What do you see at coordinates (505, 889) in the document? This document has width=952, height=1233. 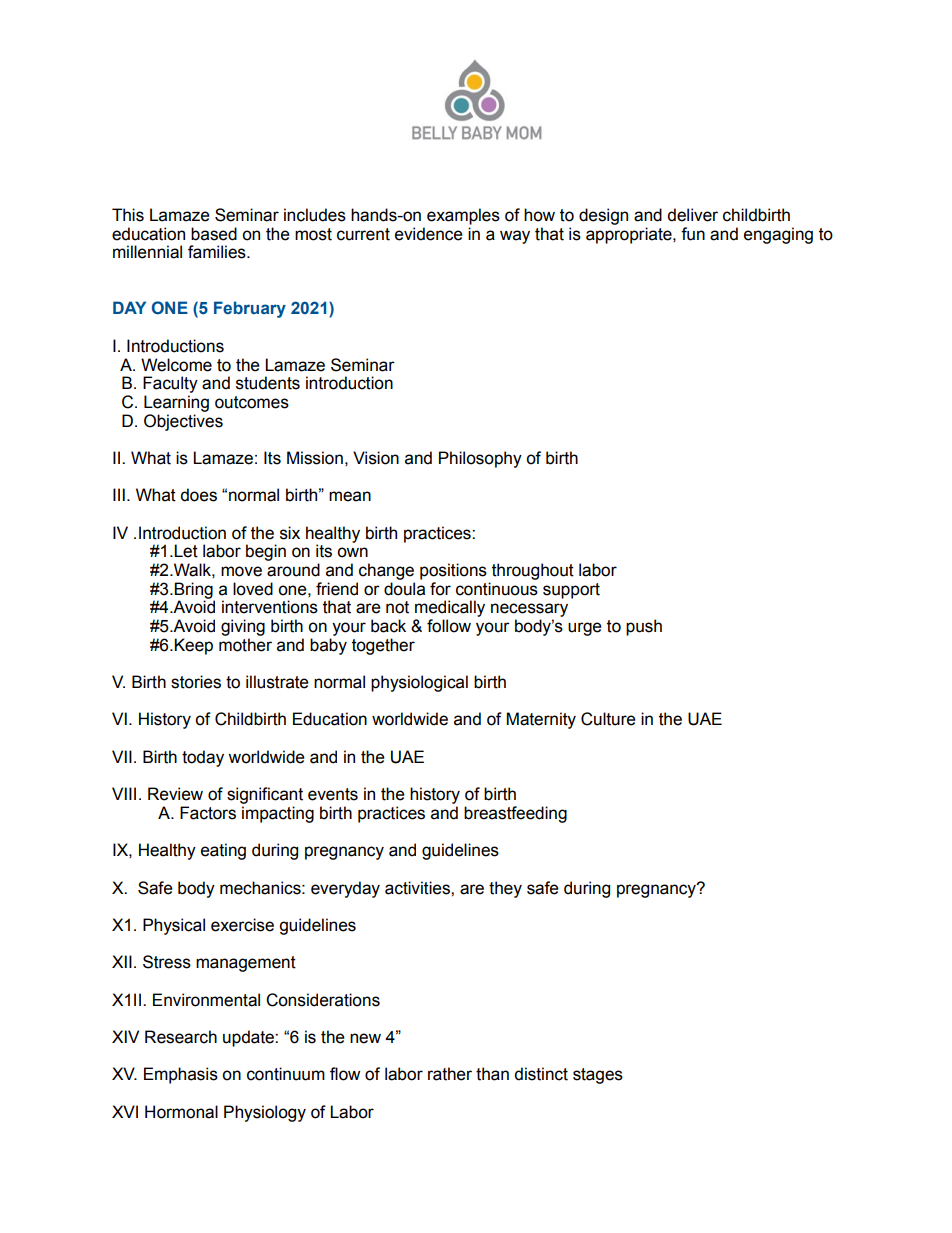 I see `they` at bounding box center [505, 889].
